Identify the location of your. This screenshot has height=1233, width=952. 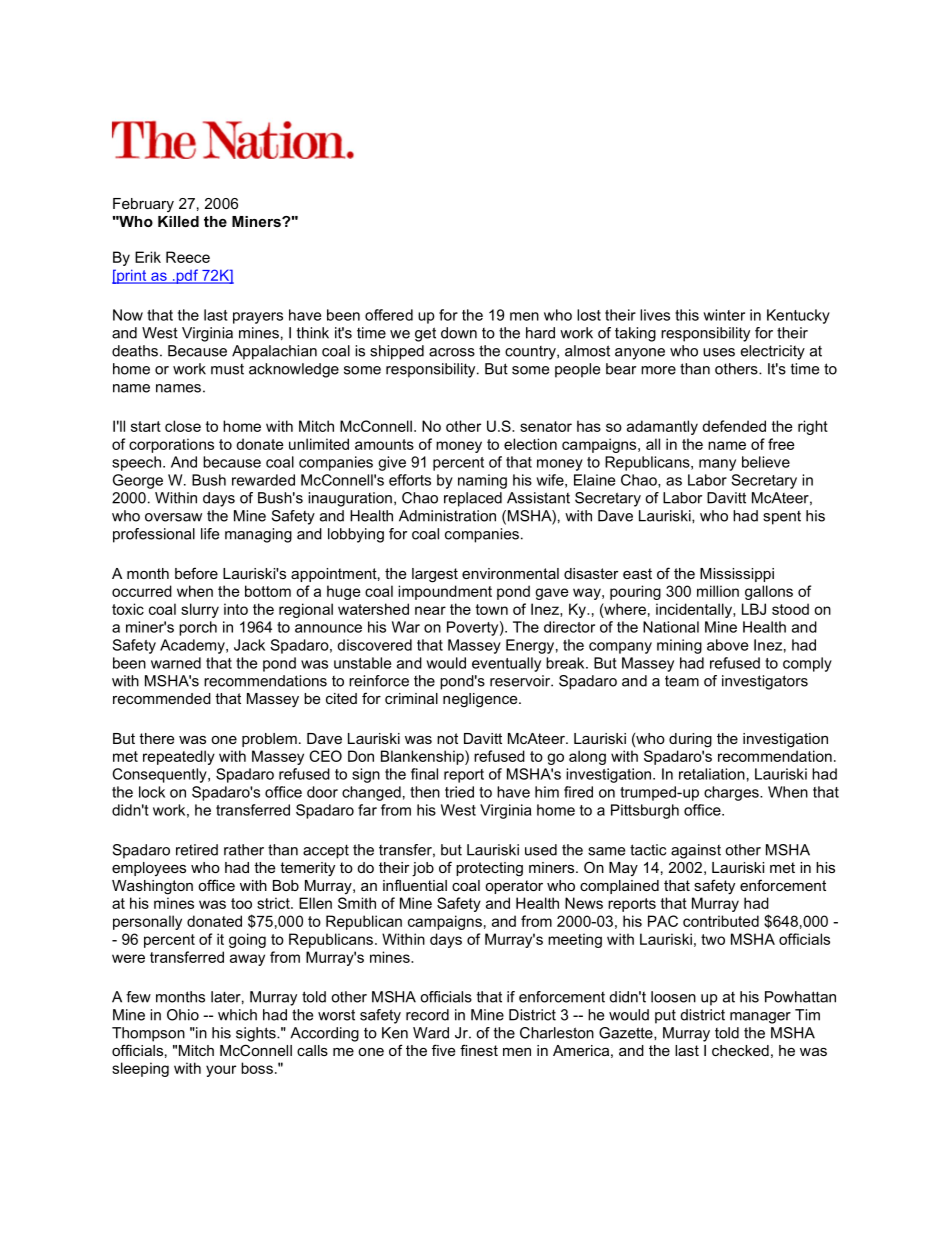
(221, 1071).
